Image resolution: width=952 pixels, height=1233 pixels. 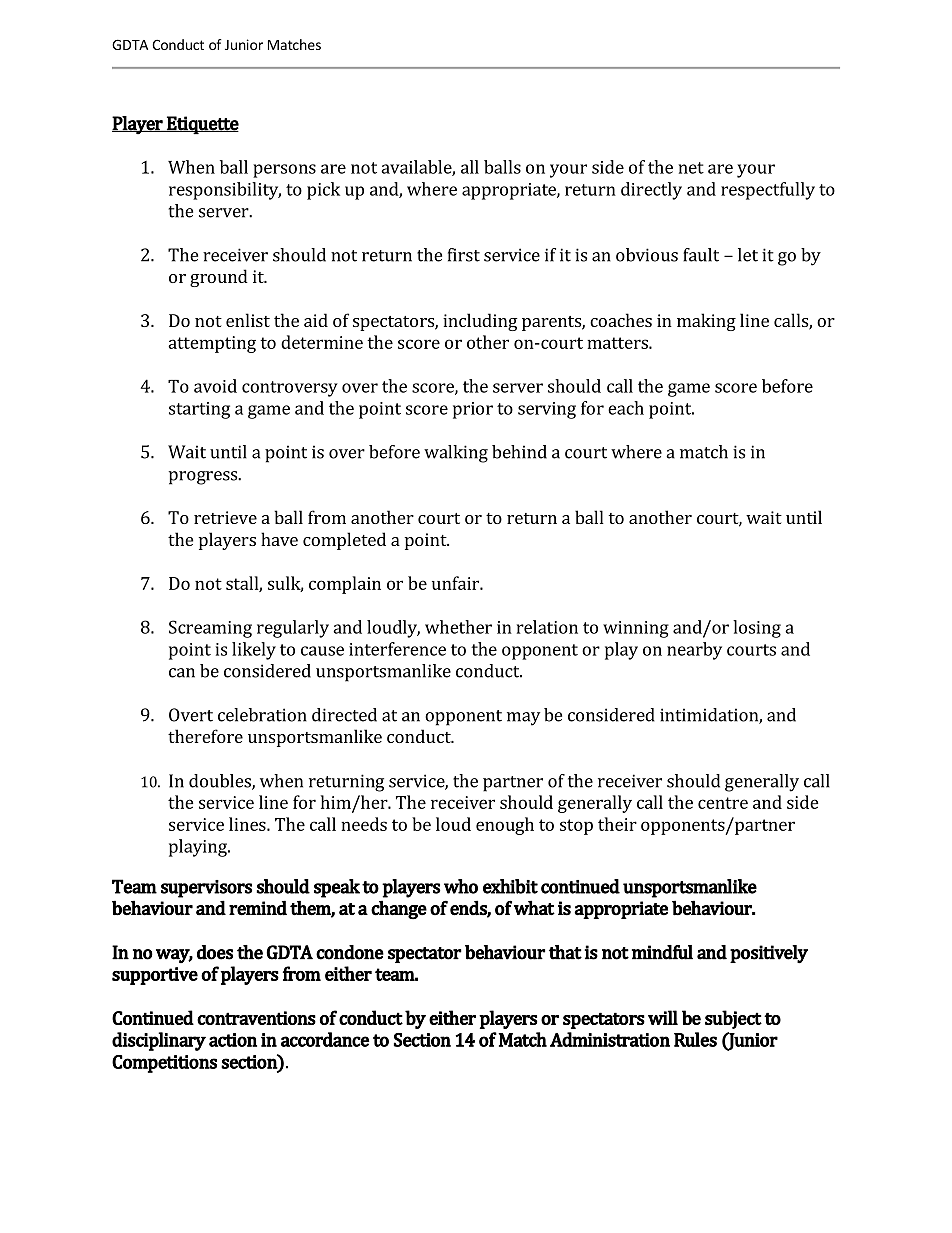 I want to click on centre, so click(x=723, y=803).
